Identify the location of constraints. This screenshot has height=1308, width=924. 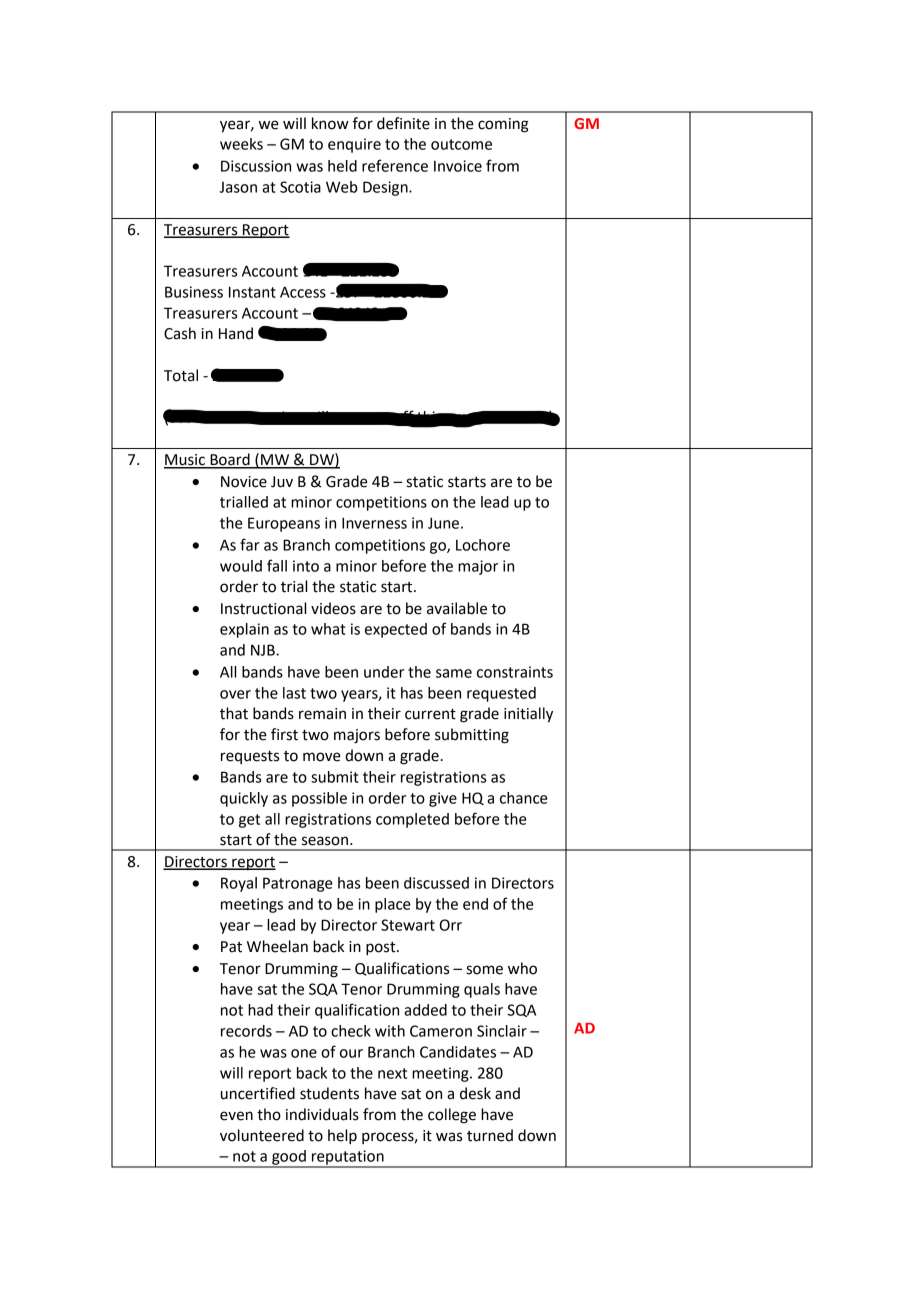
(515, 672).
